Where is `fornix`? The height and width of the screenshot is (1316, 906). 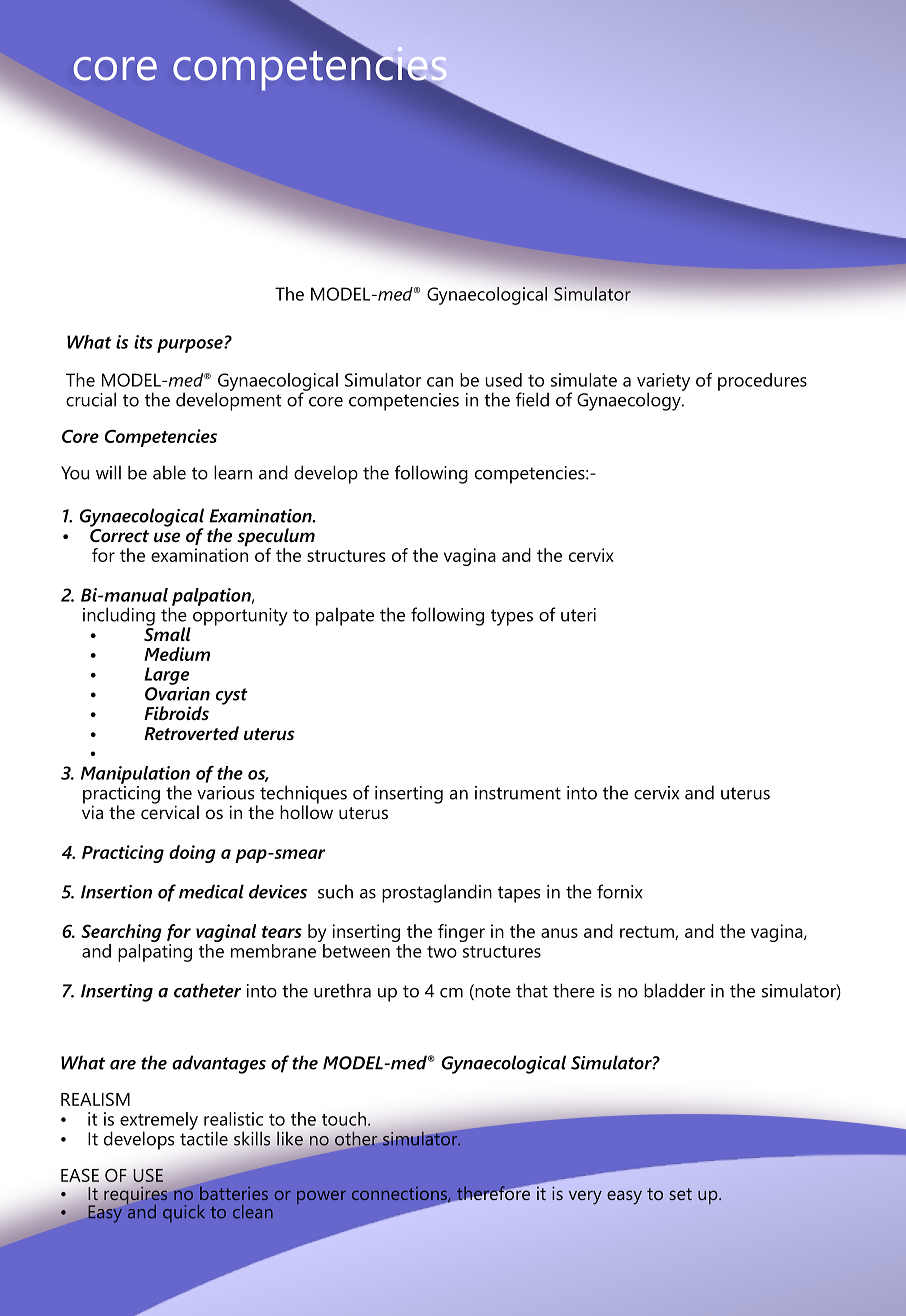
fornix is located at coordinates (620, 891).
